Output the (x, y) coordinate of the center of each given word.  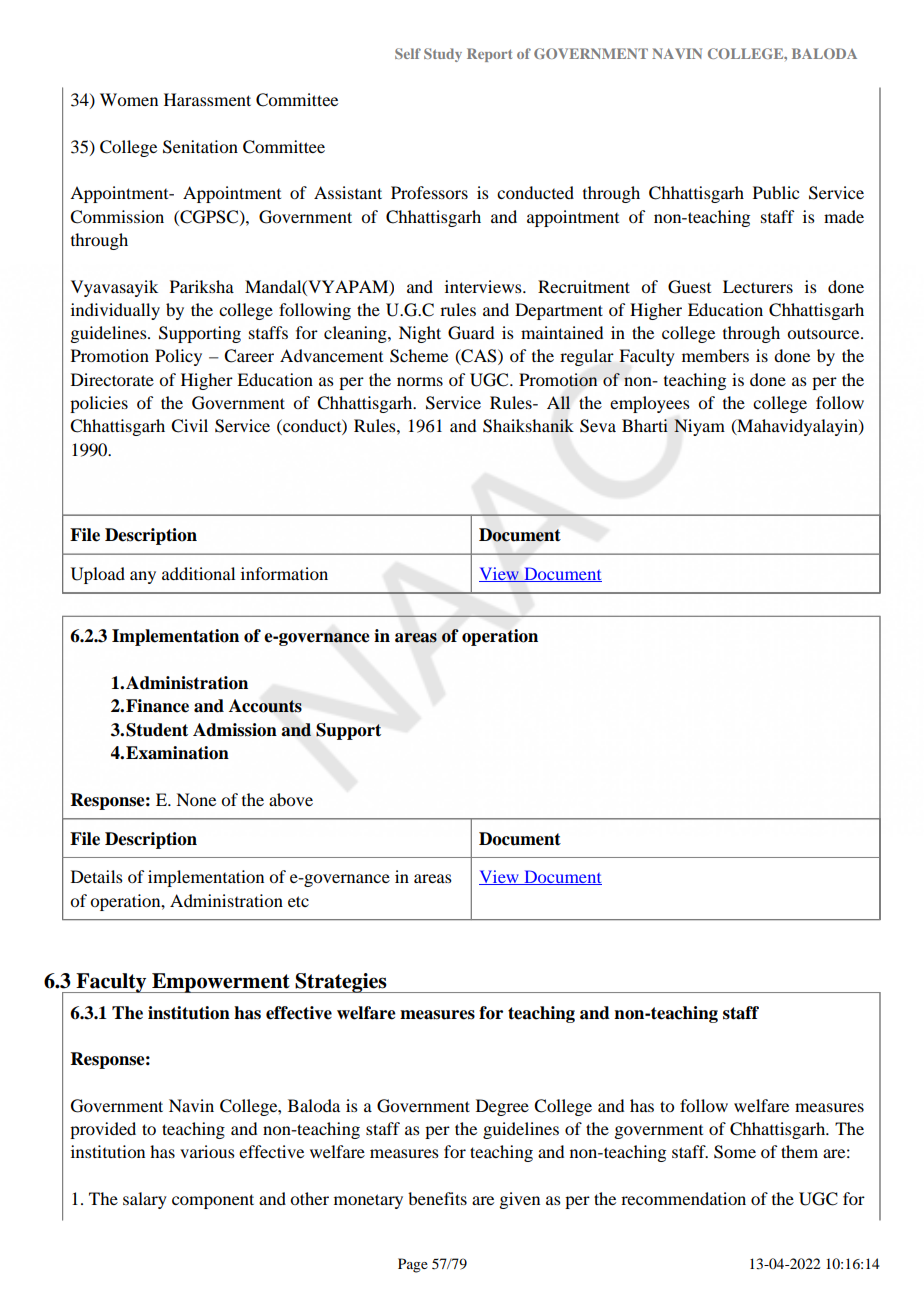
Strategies (341, 983)
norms (420, 381)
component (213, 1201)
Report (489, 55)
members (715, 355)
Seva (598, 426)
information (284, 573)
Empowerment (221, 983)
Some (735, 1152)
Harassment (207, 99)
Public (776, 192)
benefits (437, 1198)
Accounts (265, 706)
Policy (178, 357)
